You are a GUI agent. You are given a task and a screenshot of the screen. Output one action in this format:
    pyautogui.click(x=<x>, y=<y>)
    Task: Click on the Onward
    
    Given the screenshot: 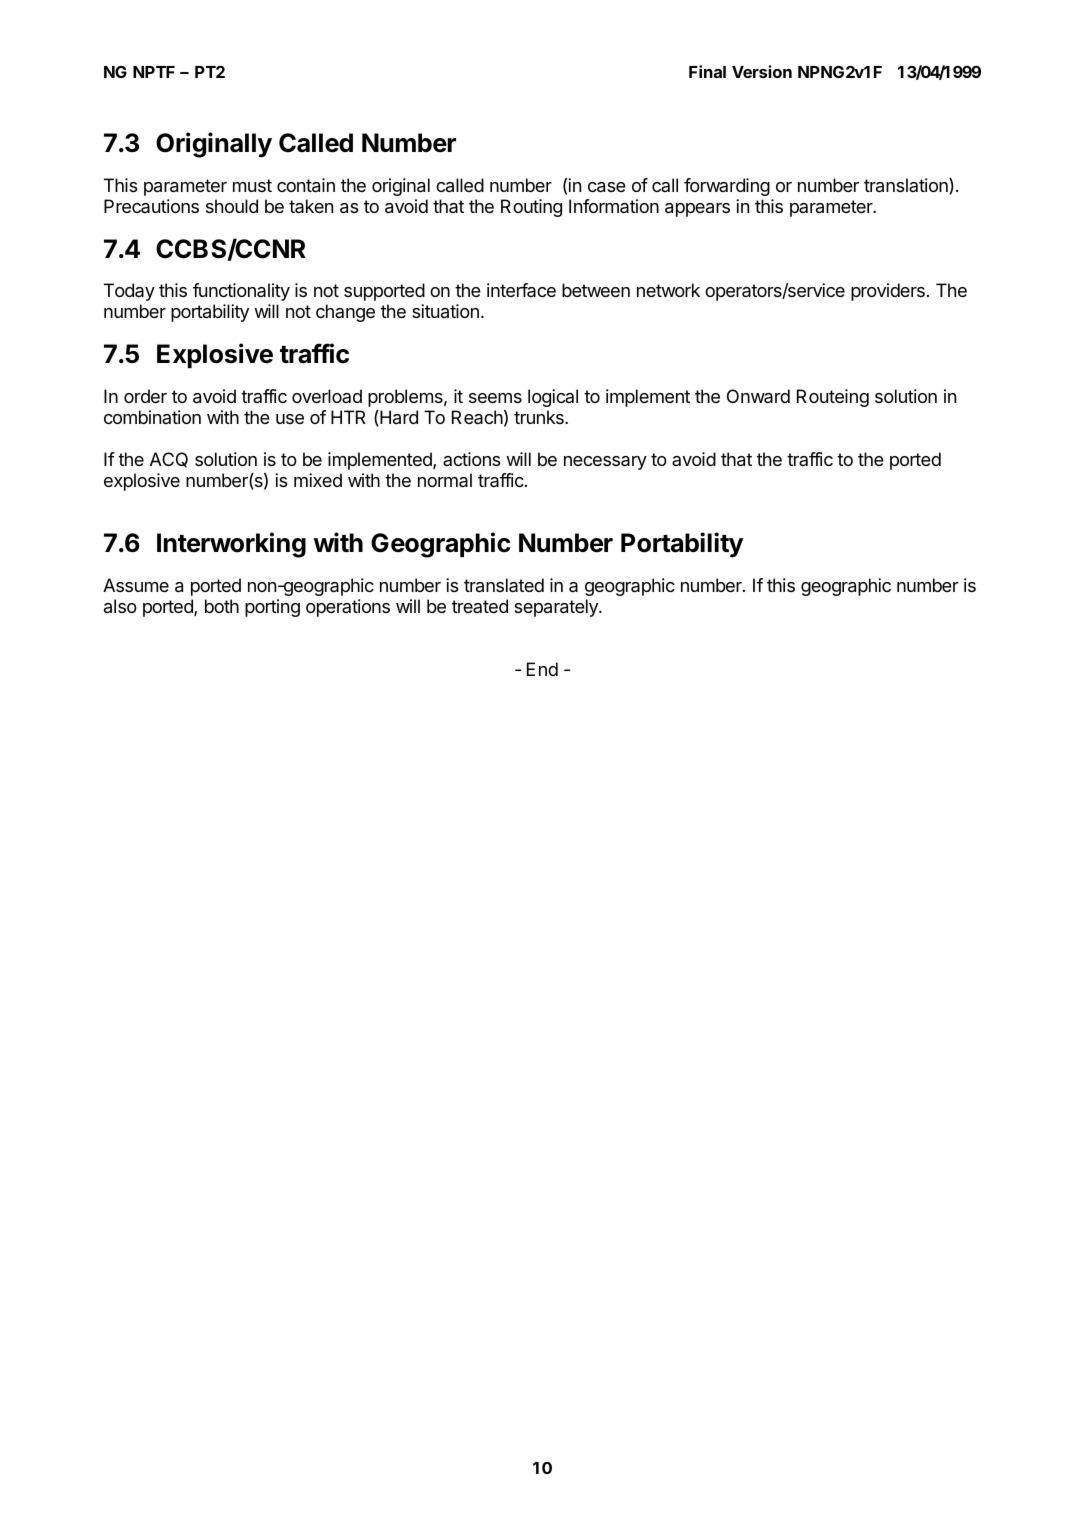 What is the action you would take?
    pyautogui.click(x=758, y=396)
